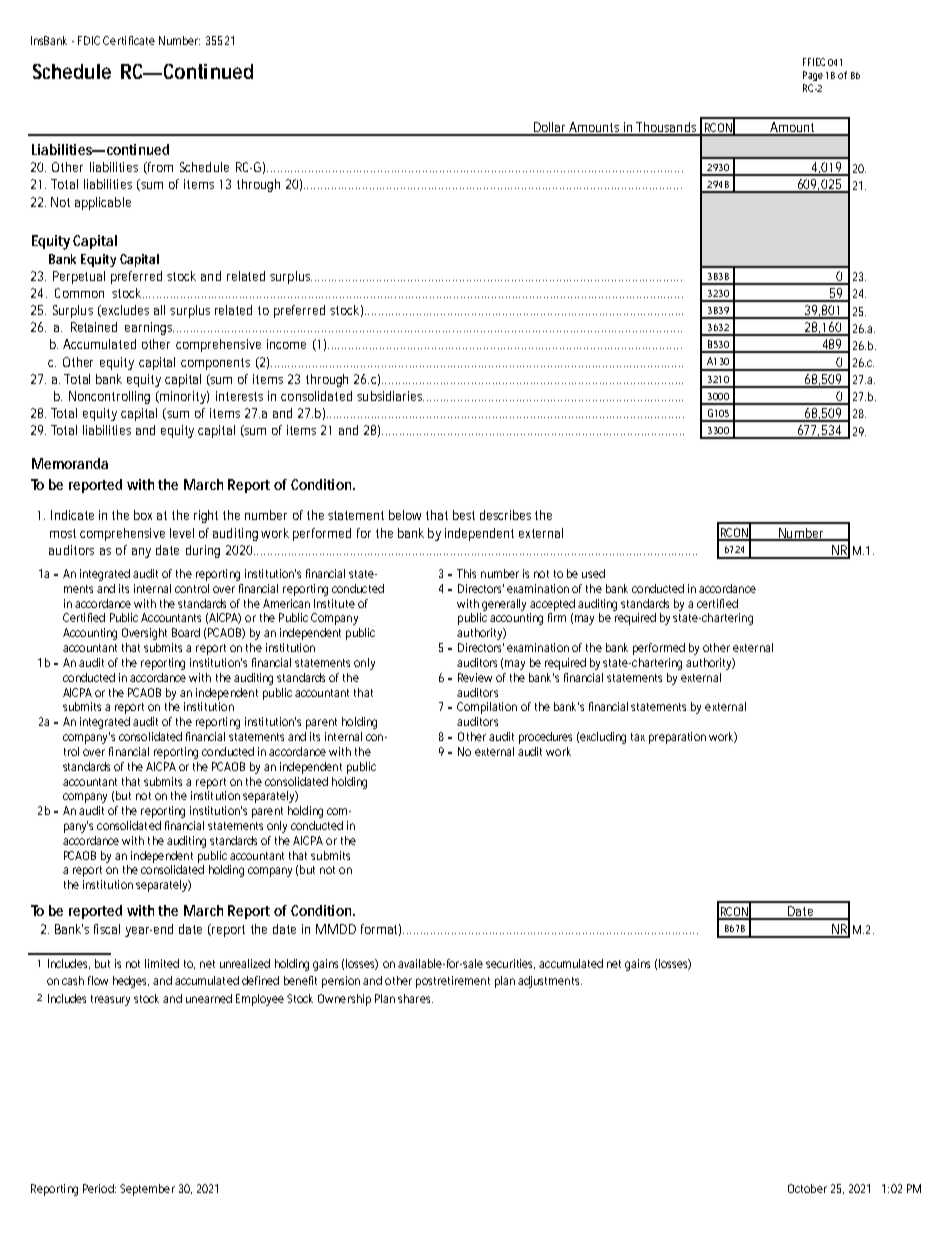 The height and width of the image is (1233, 952). Describe the element at coordinates (415, 998) in the image. I see `shares` at that location.
